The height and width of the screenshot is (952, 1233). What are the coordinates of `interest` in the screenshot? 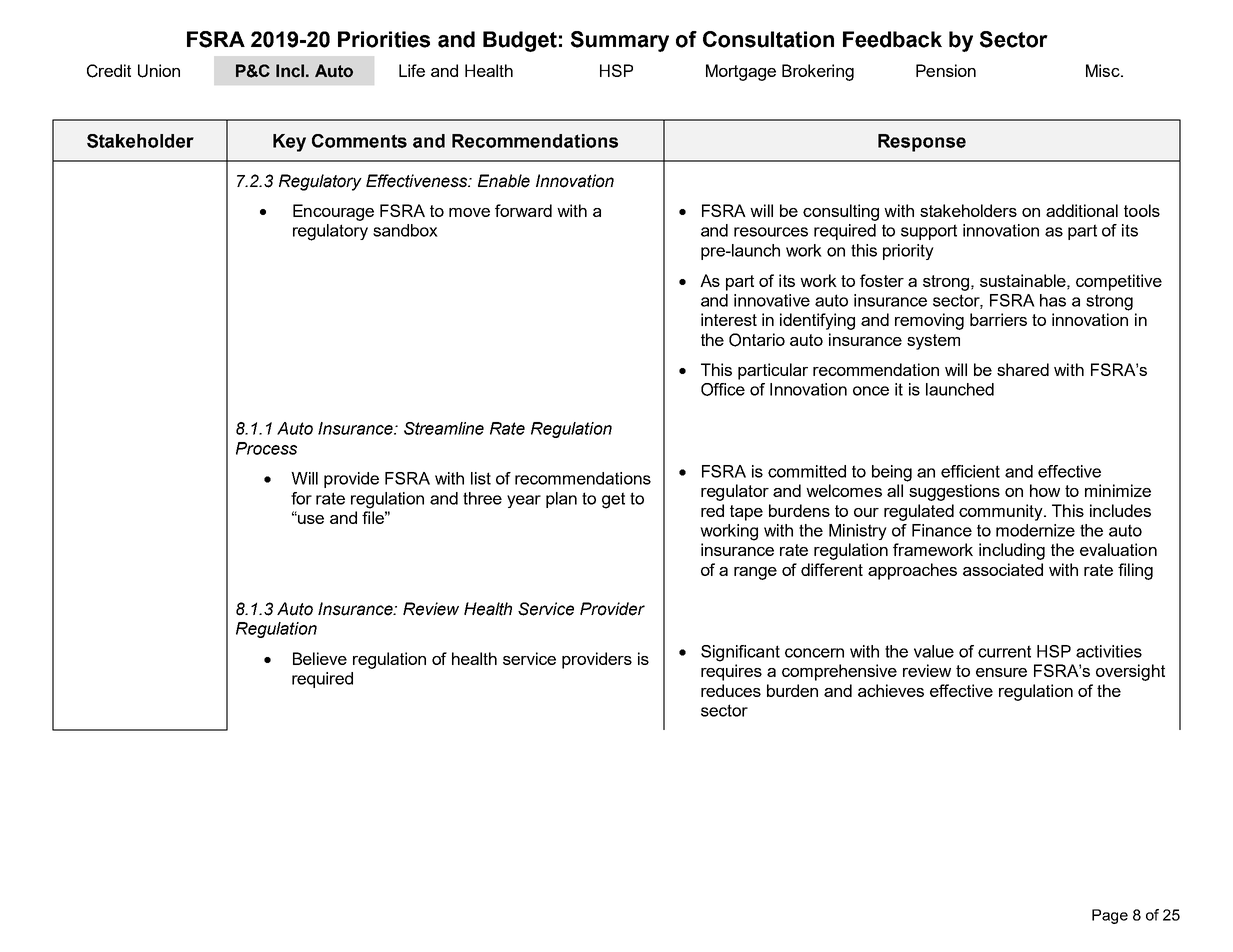 It's located at (729, 319).
